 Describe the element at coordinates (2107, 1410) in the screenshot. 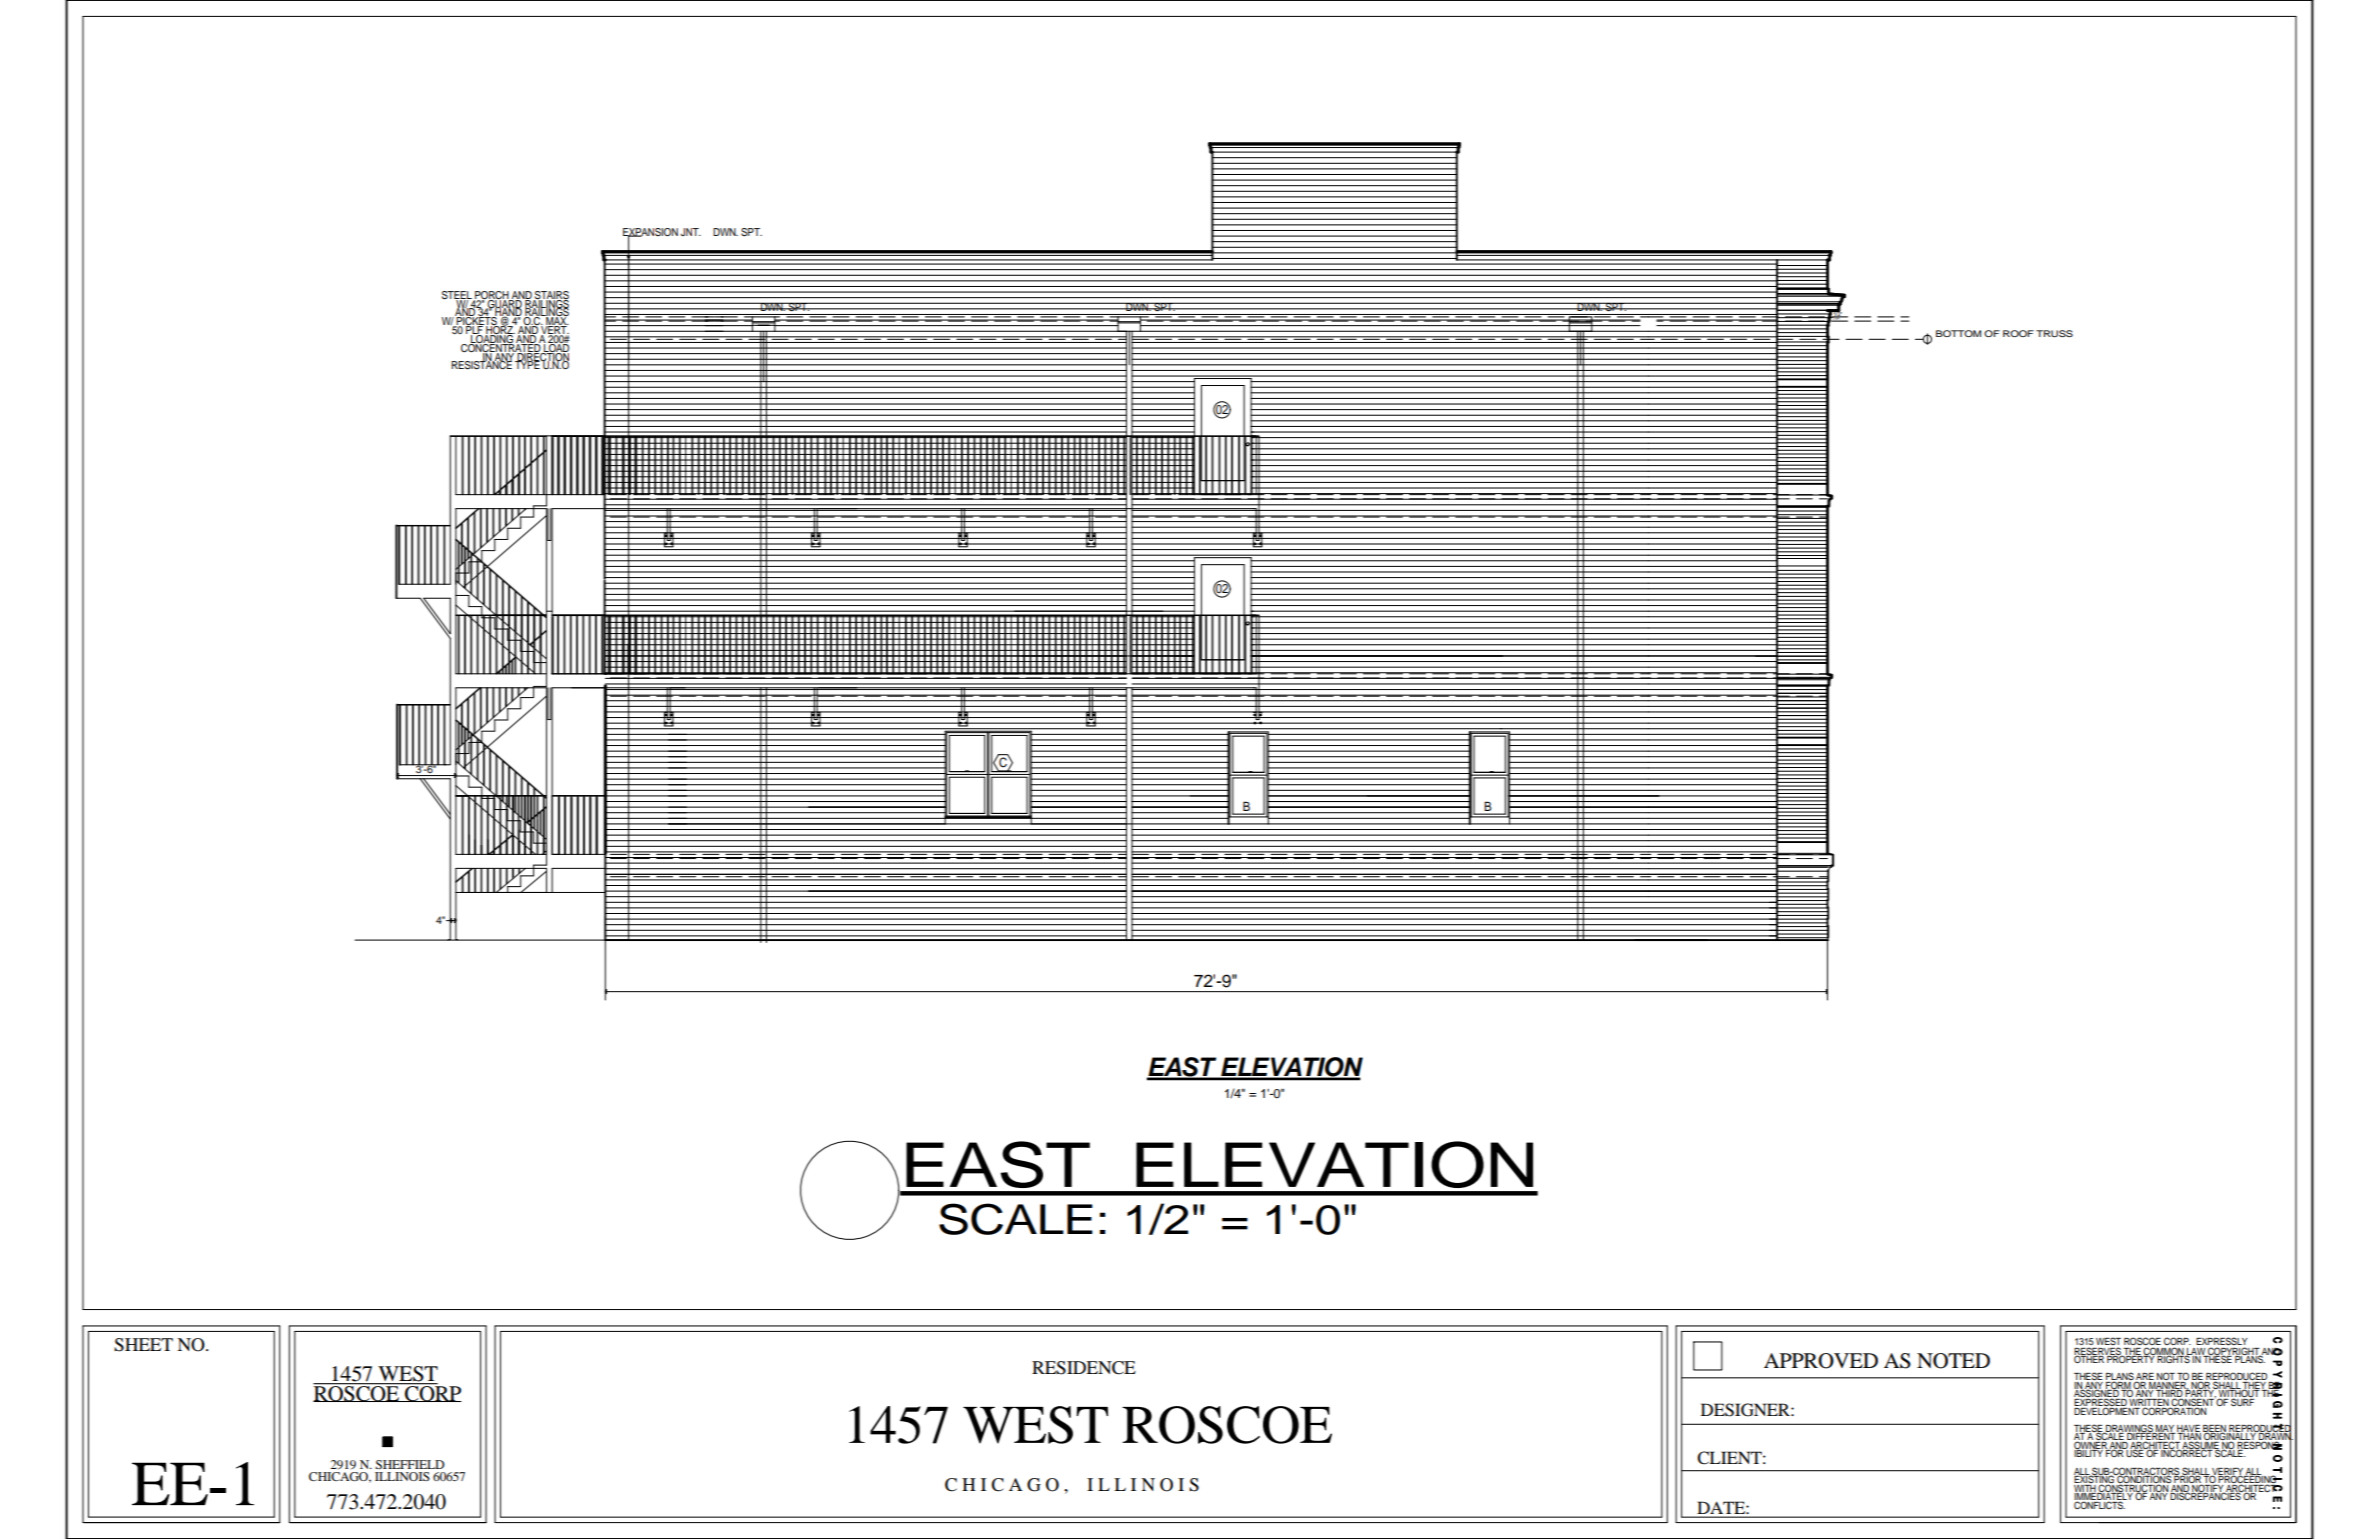

I see `DEVELOPMENT` at that location.
